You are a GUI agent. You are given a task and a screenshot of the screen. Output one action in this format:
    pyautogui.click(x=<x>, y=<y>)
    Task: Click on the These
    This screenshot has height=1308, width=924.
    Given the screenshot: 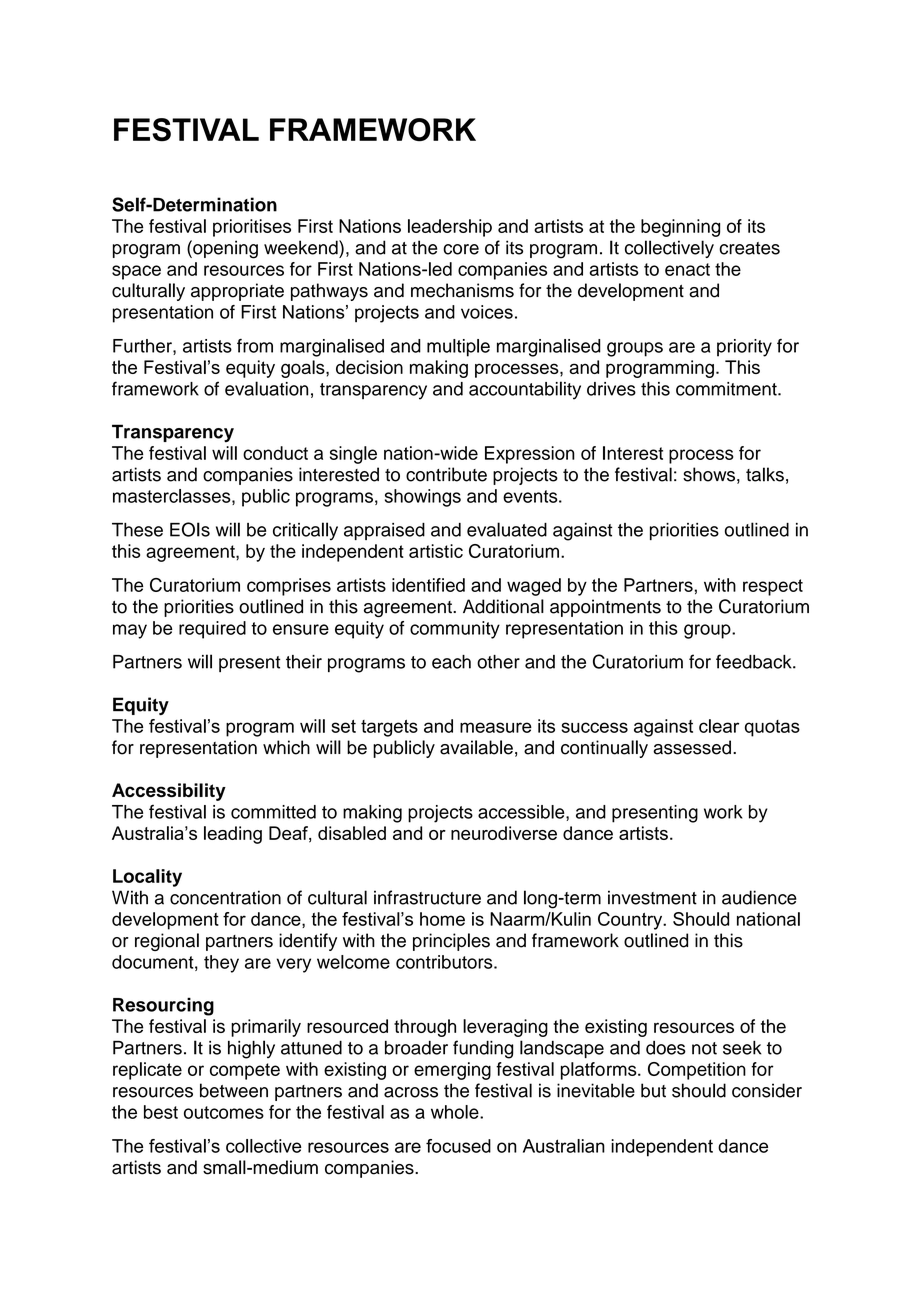 What is the action you would take?
    pyautogui.click(x=137, y=530)
